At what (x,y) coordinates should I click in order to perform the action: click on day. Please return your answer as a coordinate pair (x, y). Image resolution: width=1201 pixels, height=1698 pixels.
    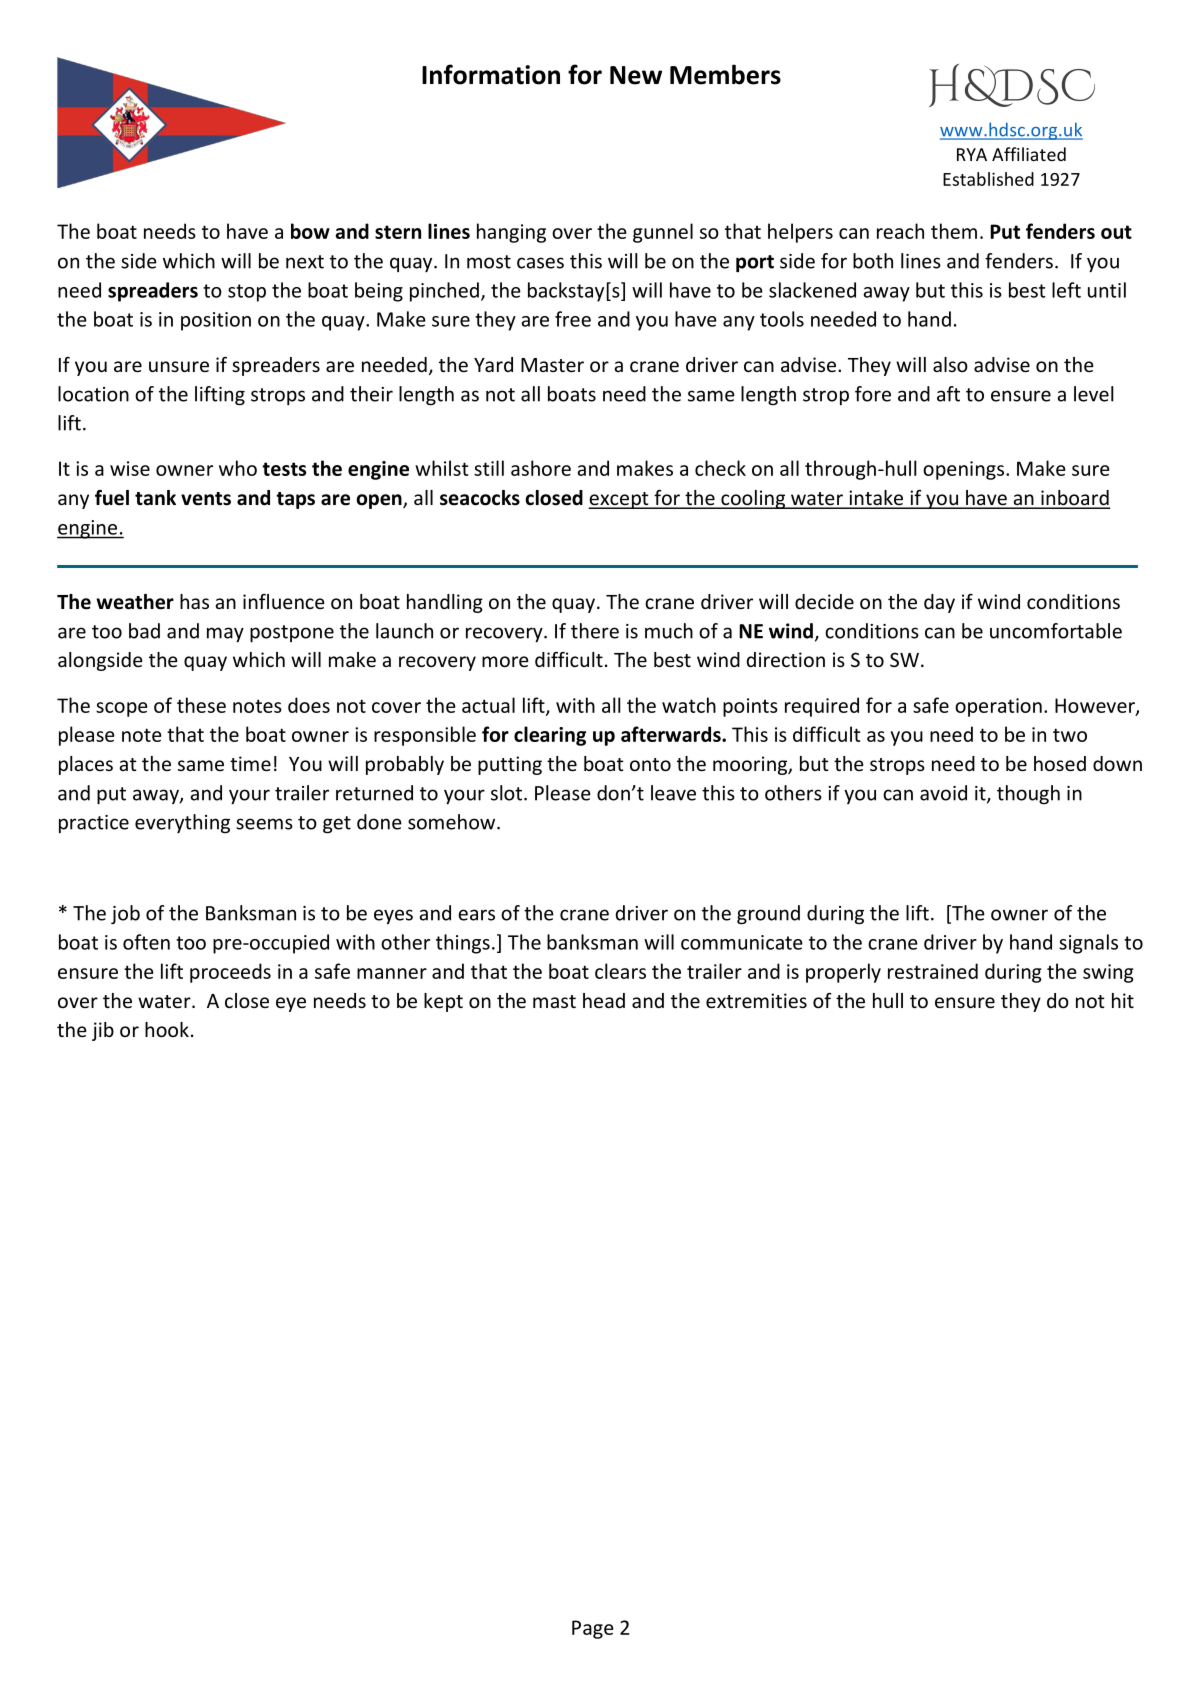
    Looking at the image, I should click on (939, 603).
